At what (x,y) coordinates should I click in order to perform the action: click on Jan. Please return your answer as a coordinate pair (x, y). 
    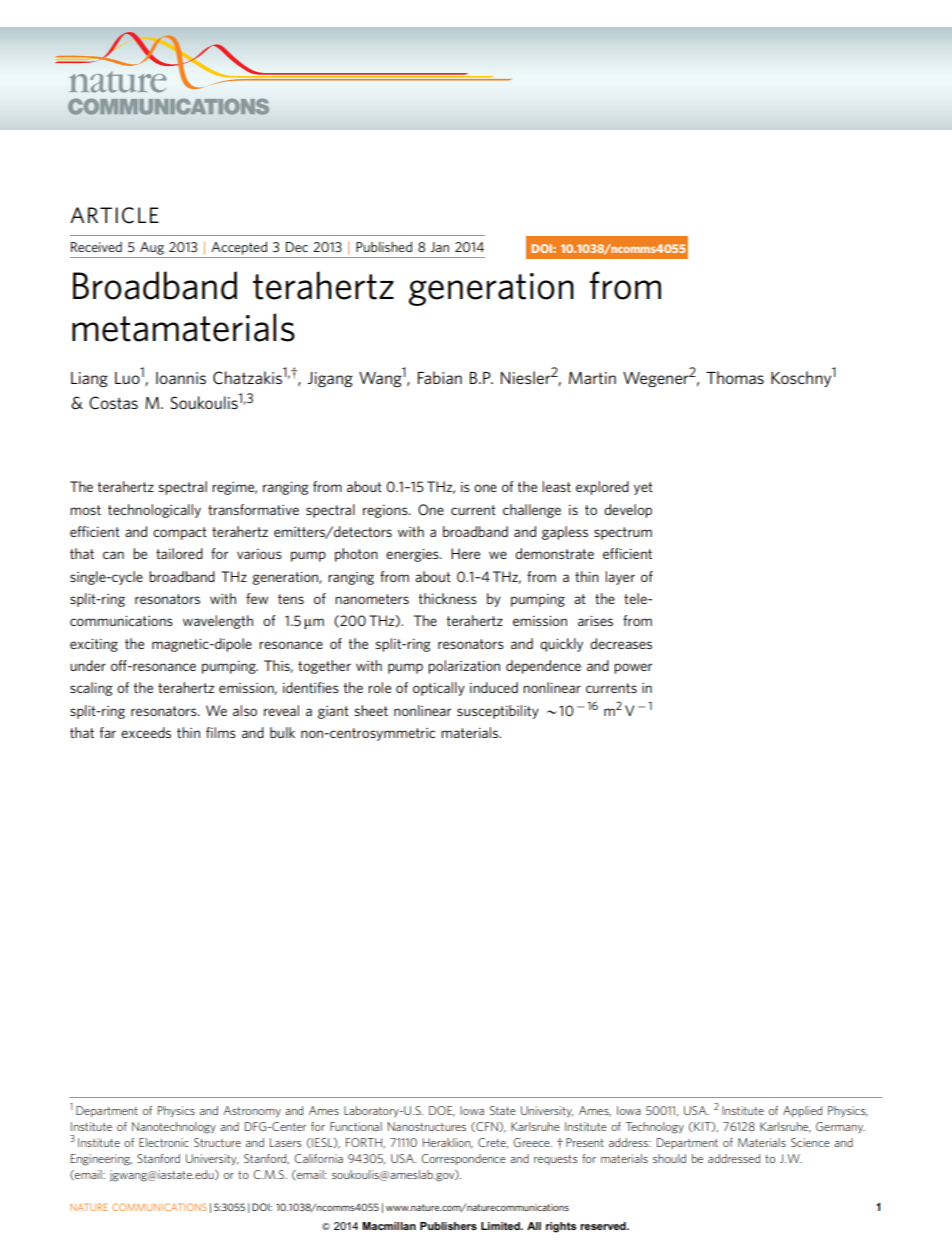
    Looking at the image, I should click on (439, 247).
